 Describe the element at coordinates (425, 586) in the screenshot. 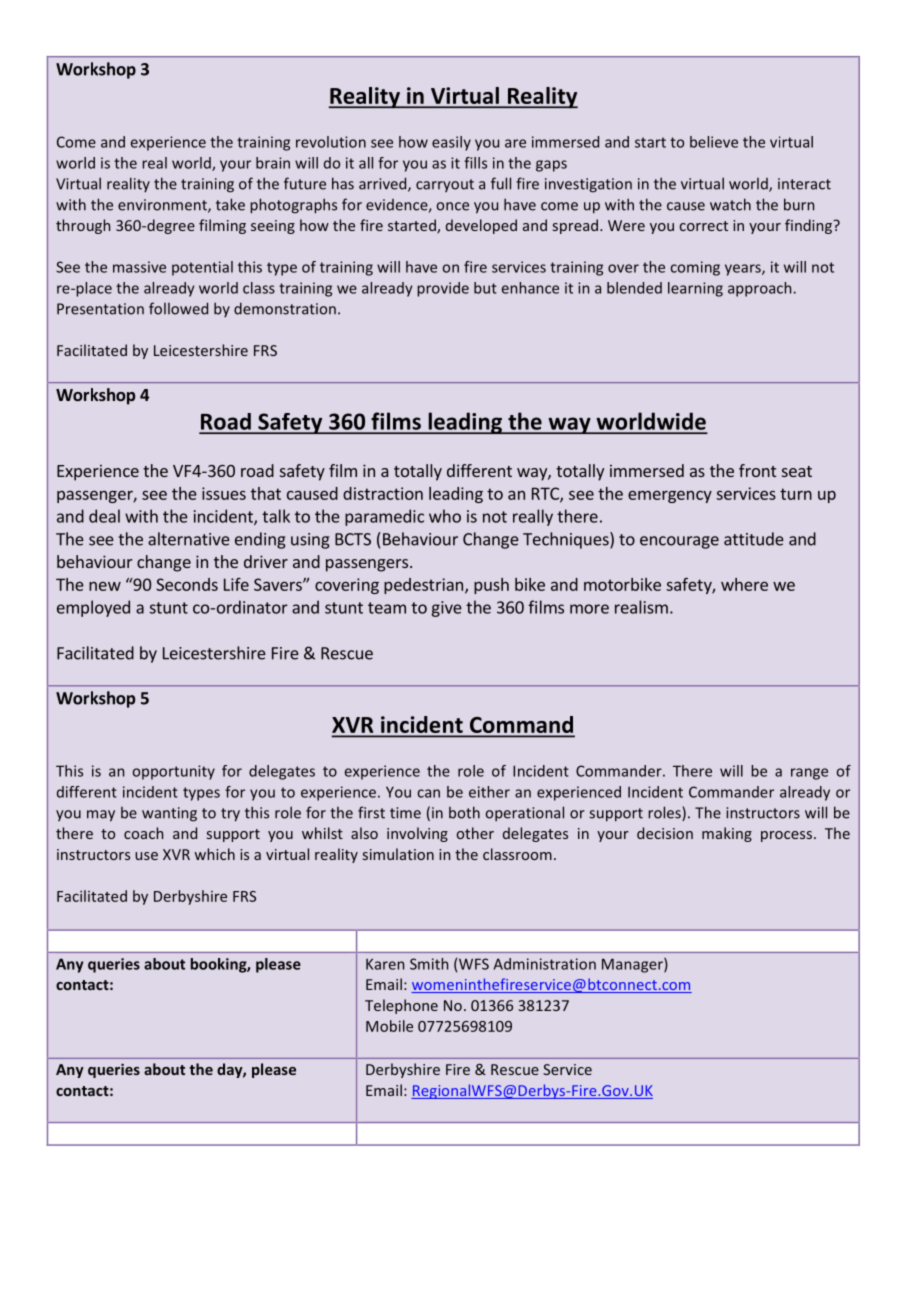

I see `pedestrian` at that location.
